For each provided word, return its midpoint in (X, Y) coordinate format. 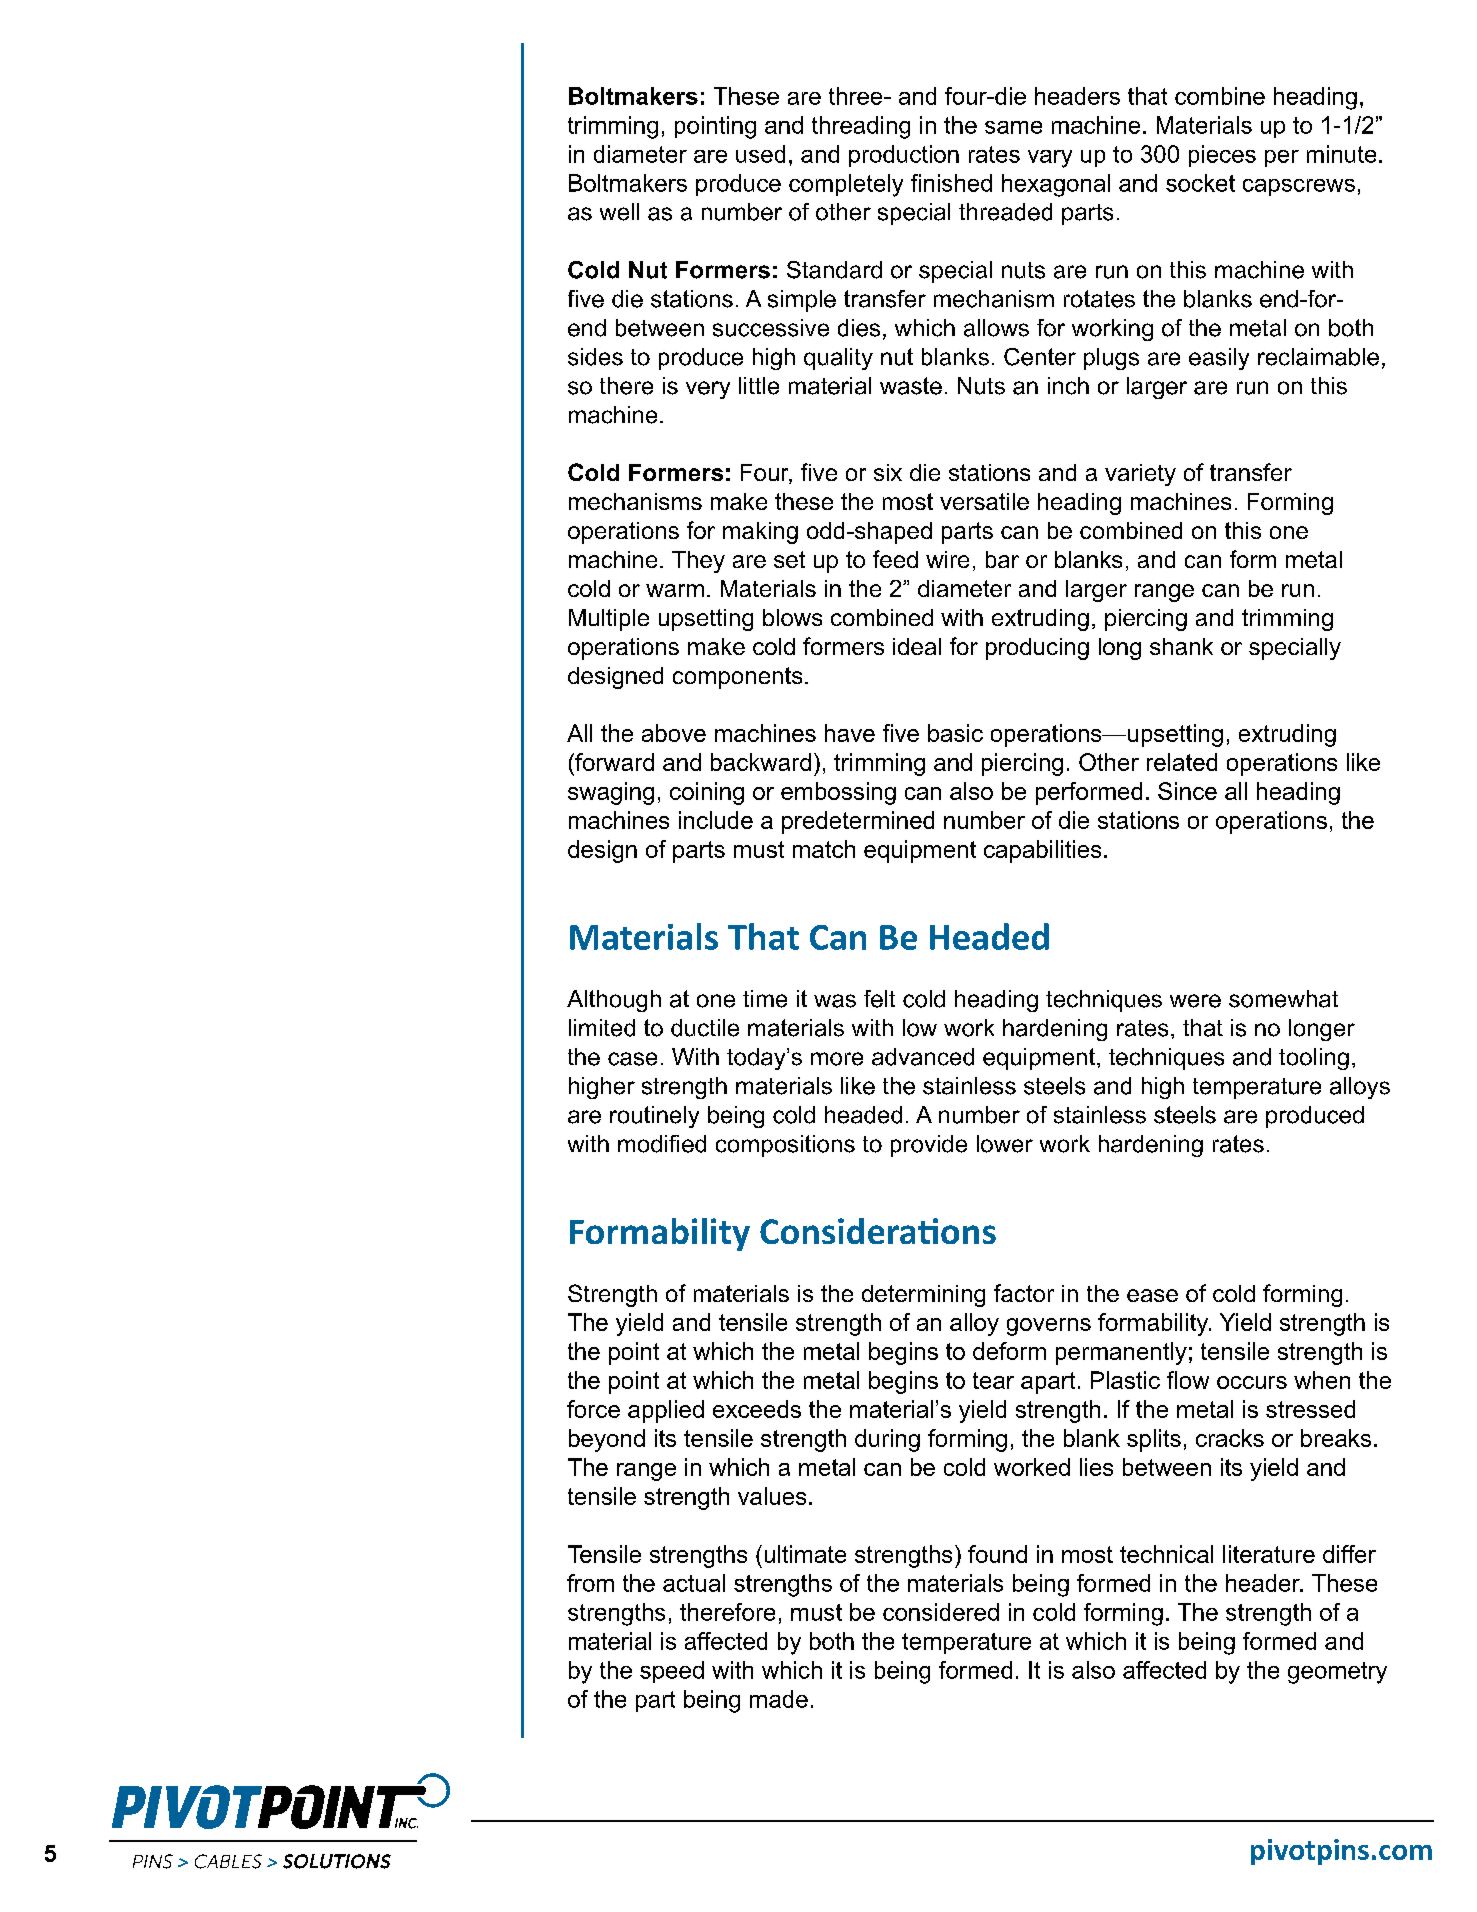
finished (951, 183)
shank (1181, 646)
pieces (1222, 156)
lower (1005, 1144)
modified (662, 1144)
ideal (917, 646)
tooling (1314, 1059)
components (737, 678)
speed (672, 1672)
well (619, 212)
